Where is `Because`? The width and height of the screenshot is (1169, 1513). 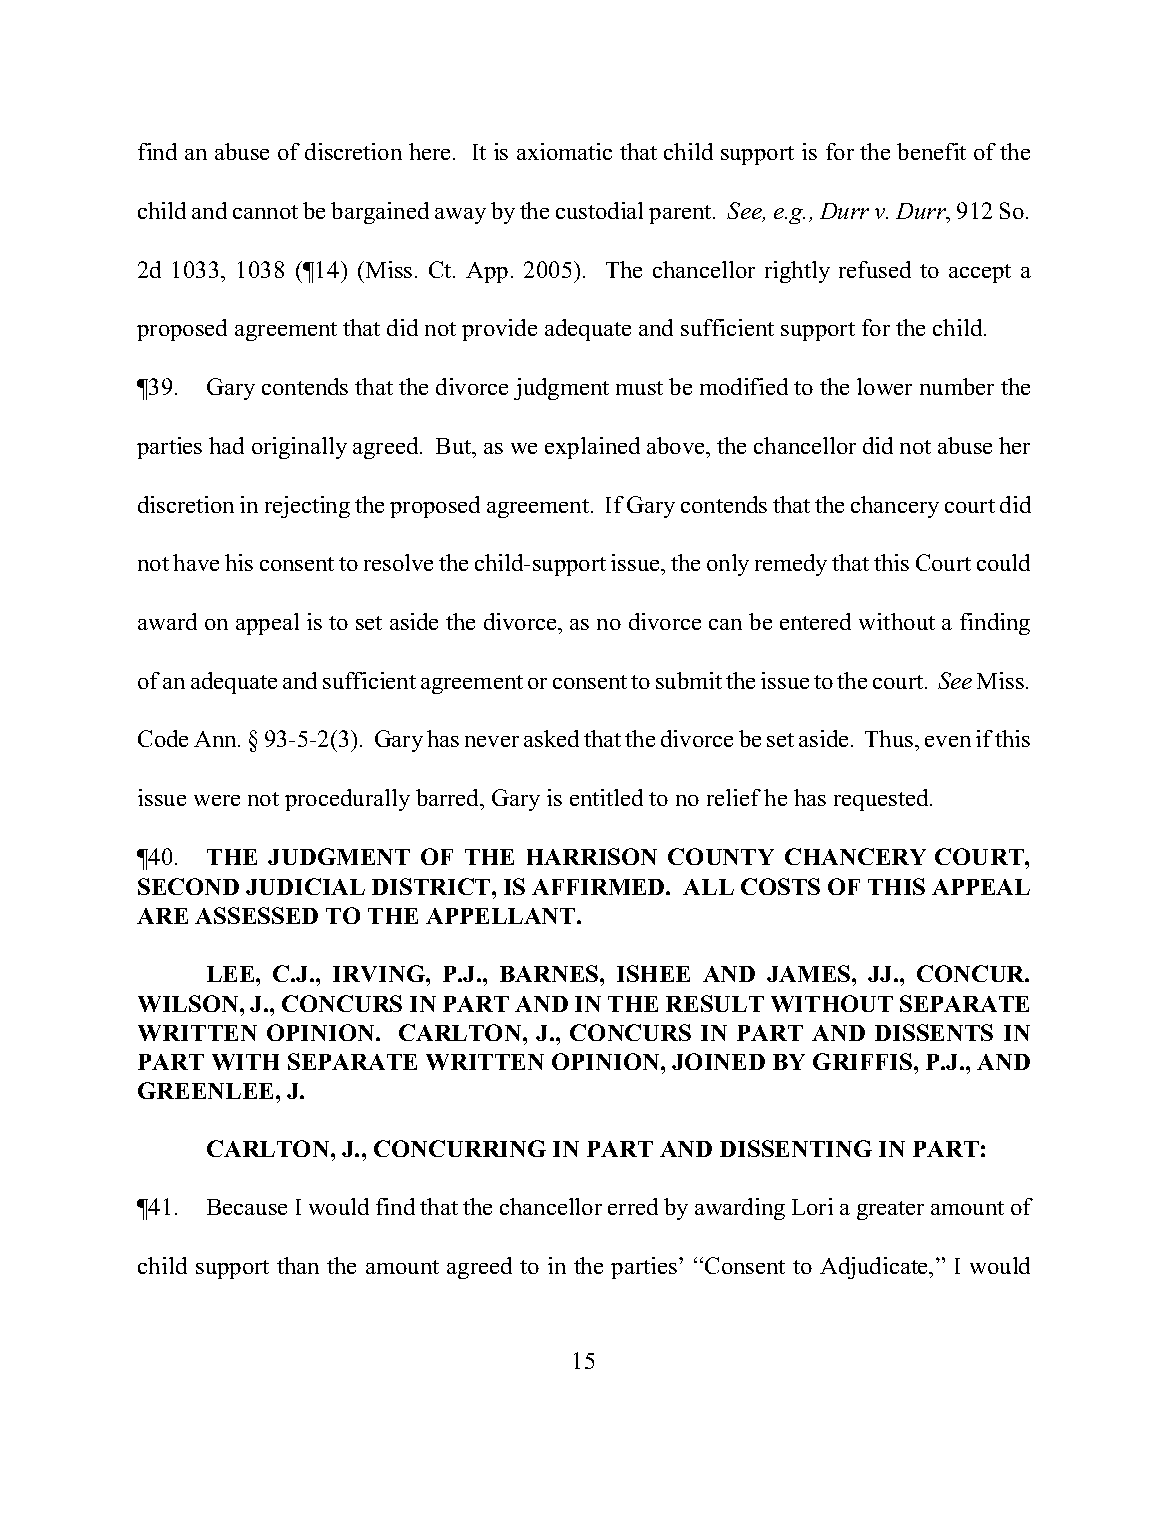 Because is located at coordinates (247, 1207).
